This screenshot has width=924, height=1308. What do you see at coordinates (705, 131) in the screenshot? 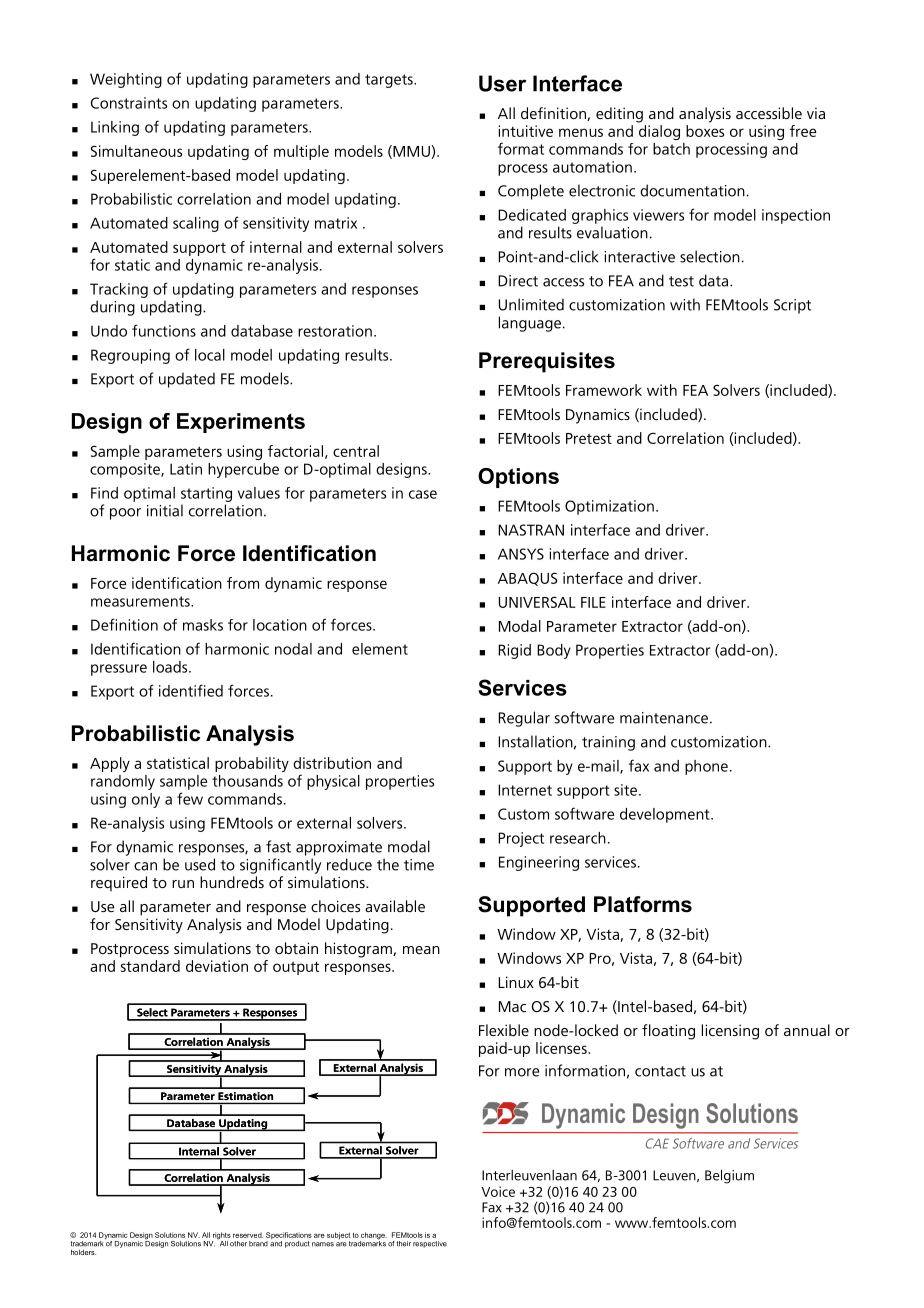
I see `boxes` at bounding box center [705, 131].
